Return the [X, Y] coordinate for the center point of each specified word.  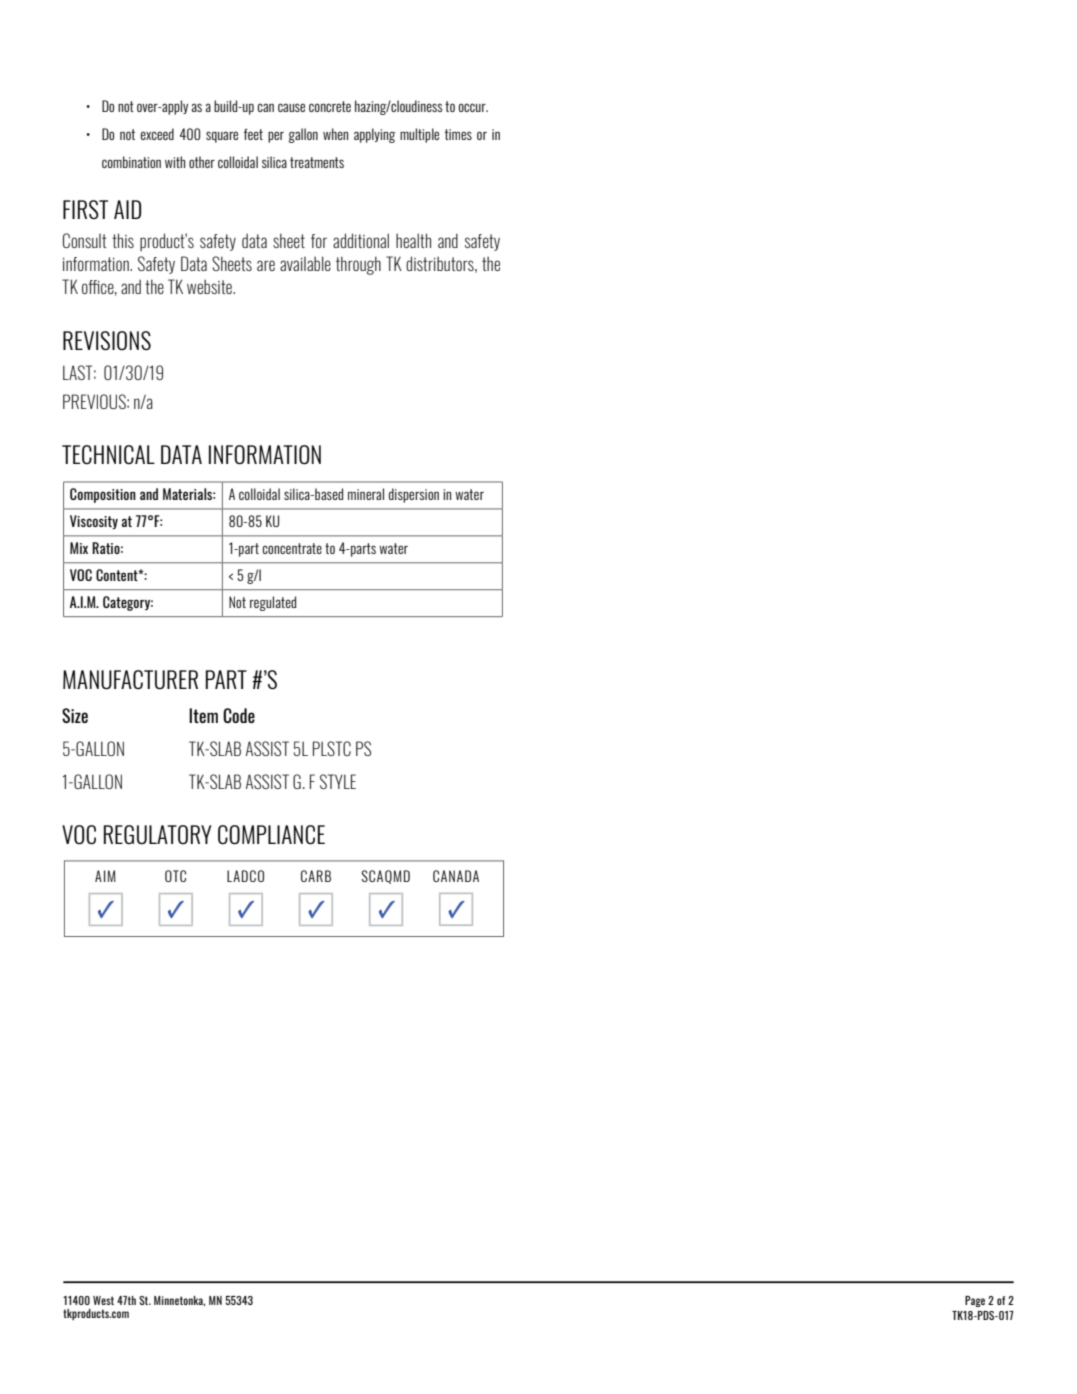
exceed [157, 134]
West [103, 1300]
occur [473, 107]
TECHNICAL [108, 454]
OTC [175, 876]
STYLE [338, 781]
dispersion [414, 495]
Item [203, 715]
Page [975, 1301]
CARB [316, 876]
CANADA [456, 876]
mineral [366, 494]
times [458, 134]
